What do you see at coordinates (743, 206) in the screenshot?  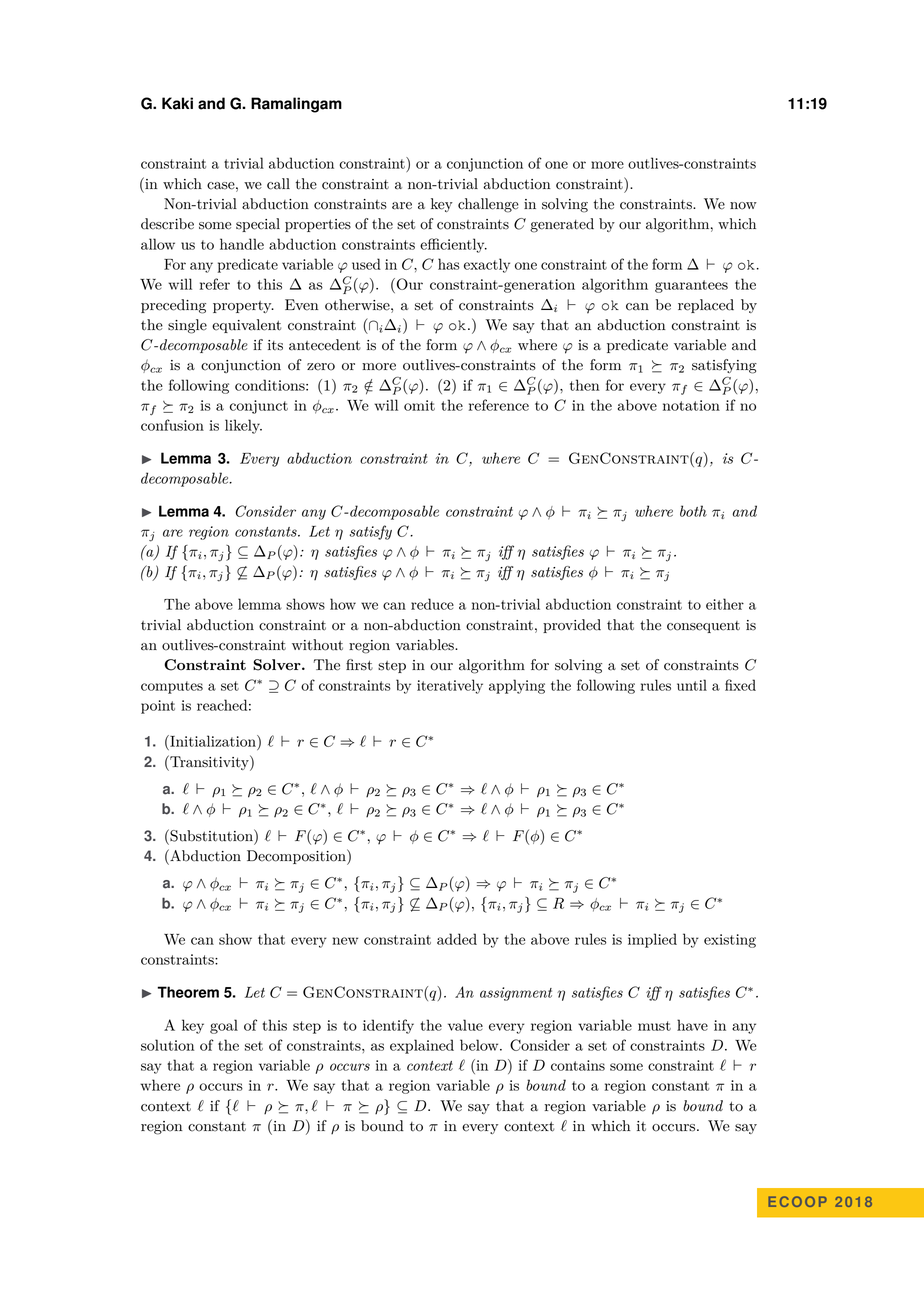 I see `now` at bounding box center [743, 206].
